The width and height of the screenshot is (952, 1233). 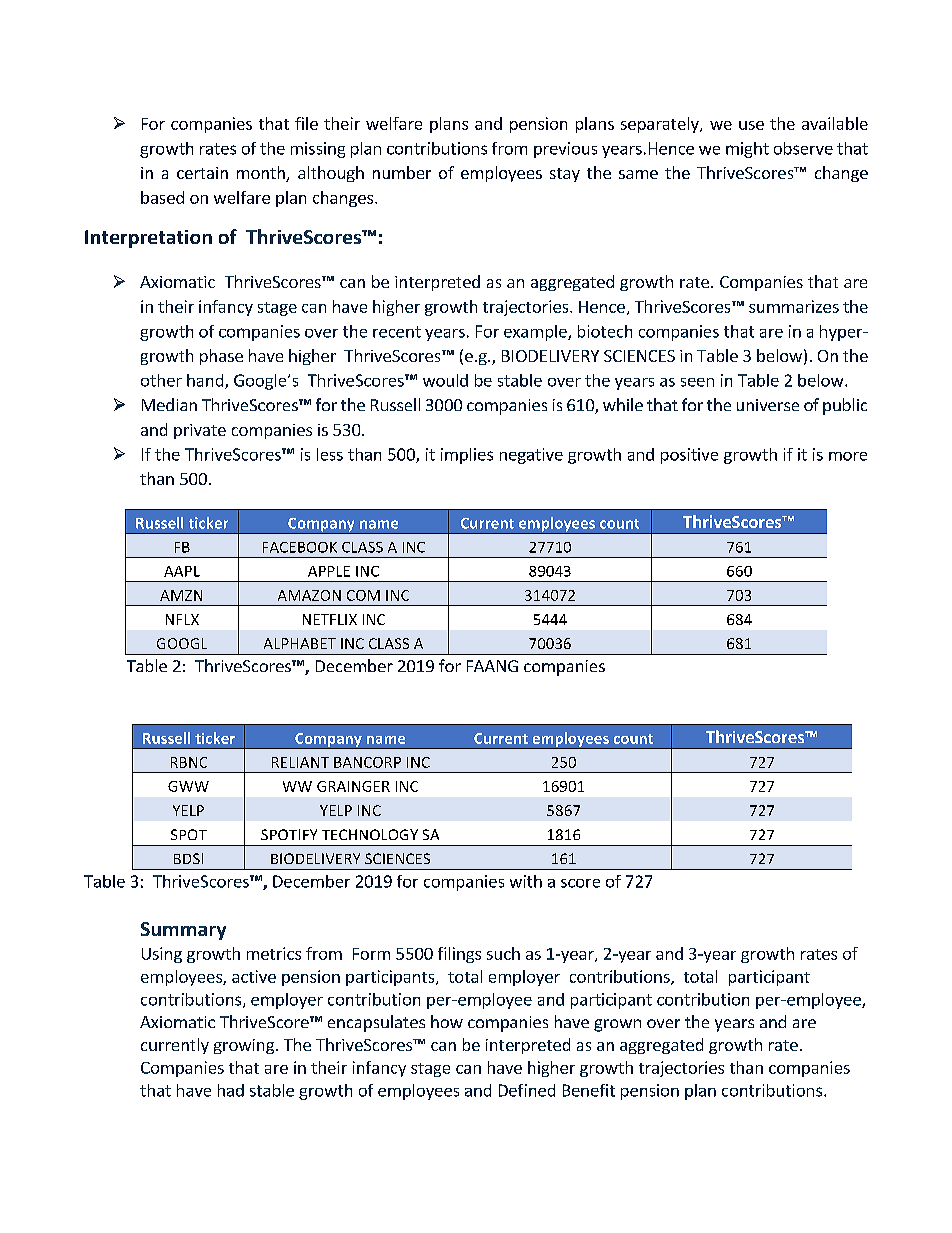 I want to click on AAPL, so click(x=182, y=571).
